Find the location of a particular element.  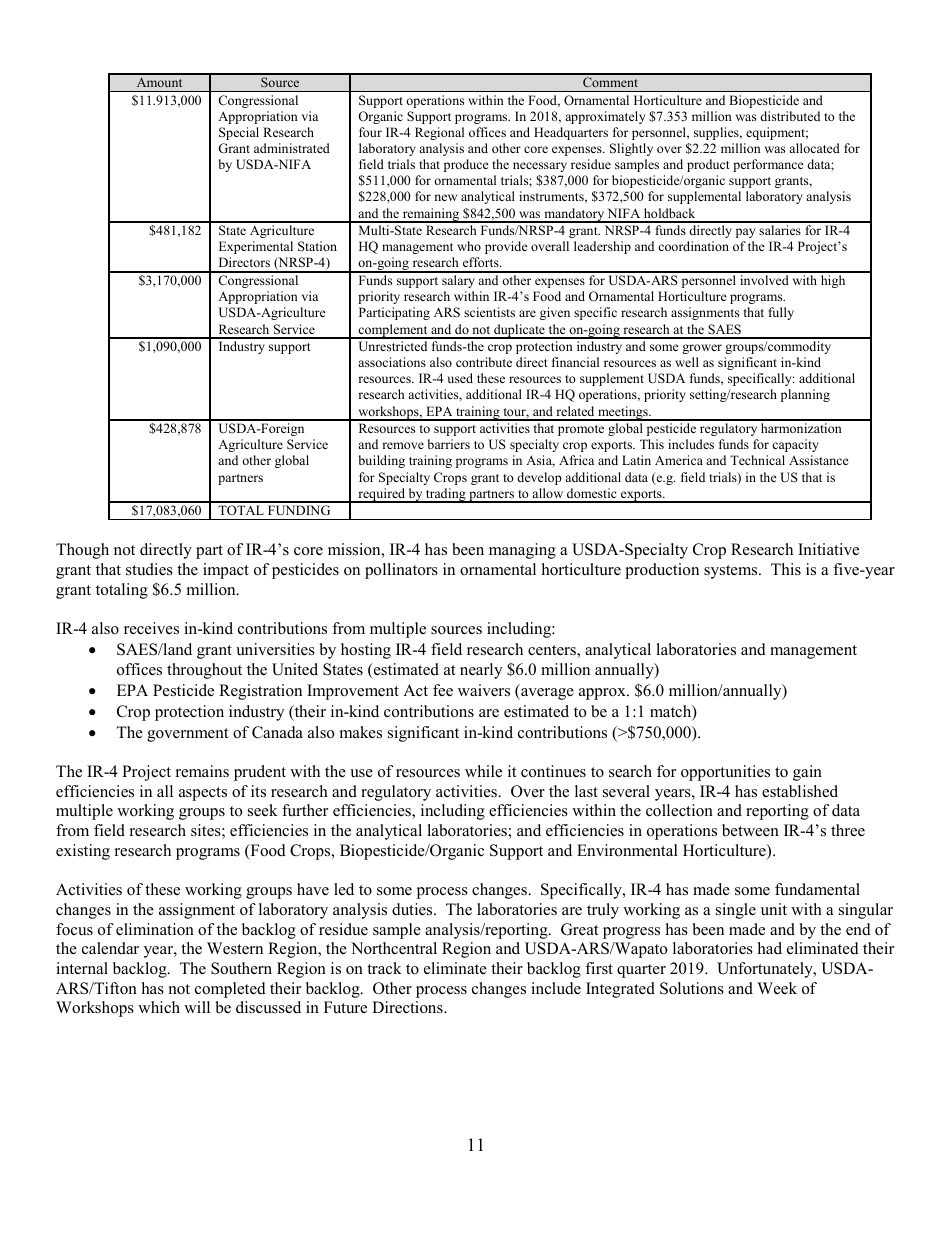

administrated is located at coordinates (292, 148).
